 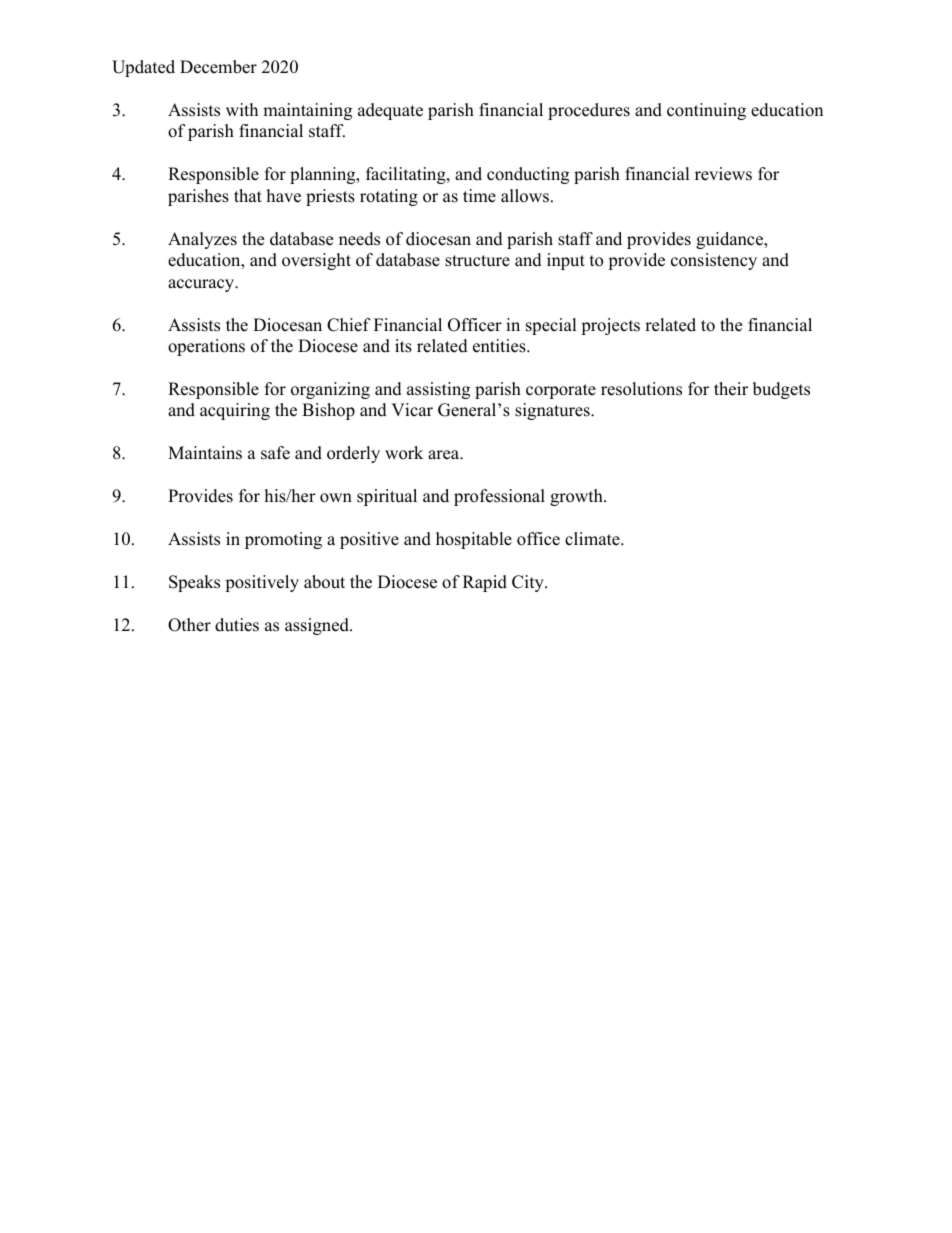 I want to click on Analyzes, so click(x=202, y=240).
